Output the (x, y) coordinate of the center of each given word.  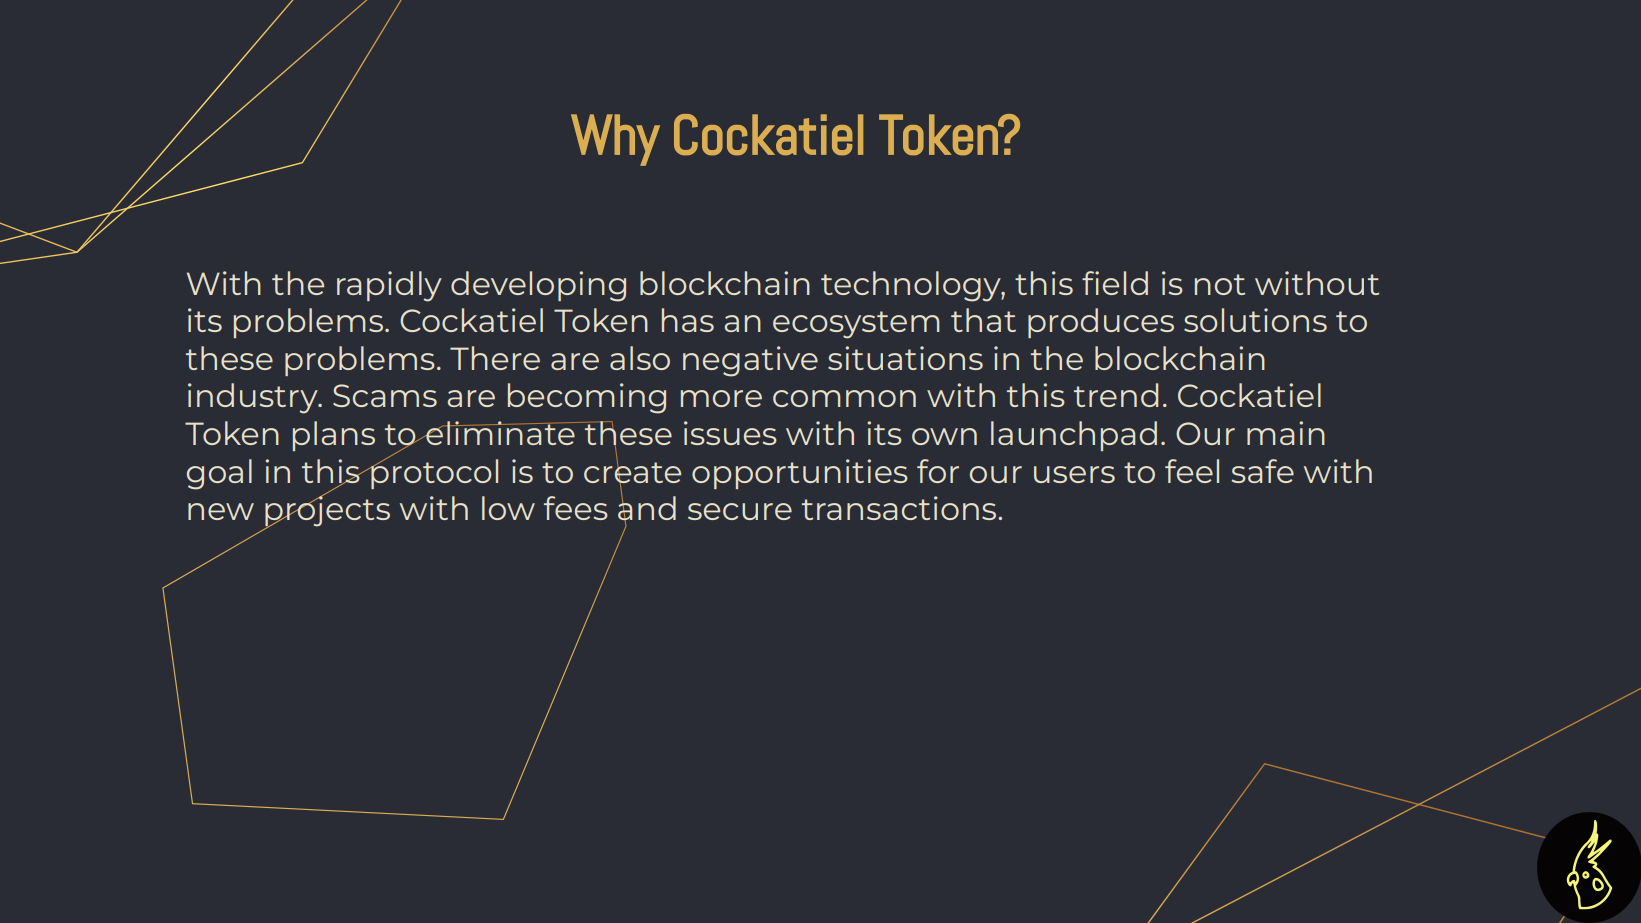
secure (740, 511)
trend (1116, 395)
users (1074, 474)
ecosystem (856, 325)
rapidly (389, 286)
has (688, 320)
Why (615, 140)
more (721, 398)
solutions (1255, 320)
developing (538, 286)
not (1220, 284)
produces (1101, 323)
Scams (385, 395)
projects (327, 511)
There (495, 358)
